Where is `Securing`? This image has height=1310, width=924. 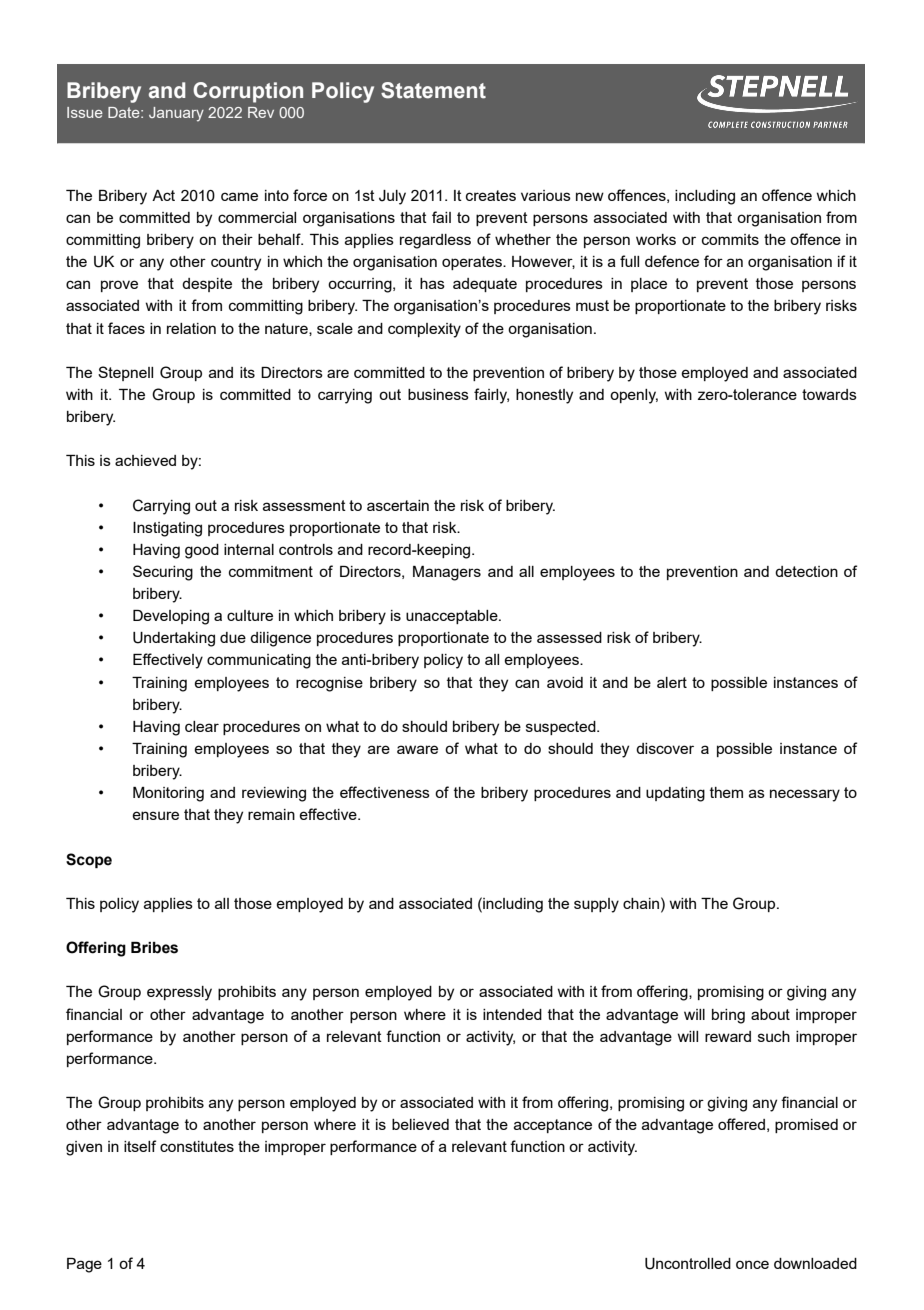
Securing is located at coordinates (163, 573).
